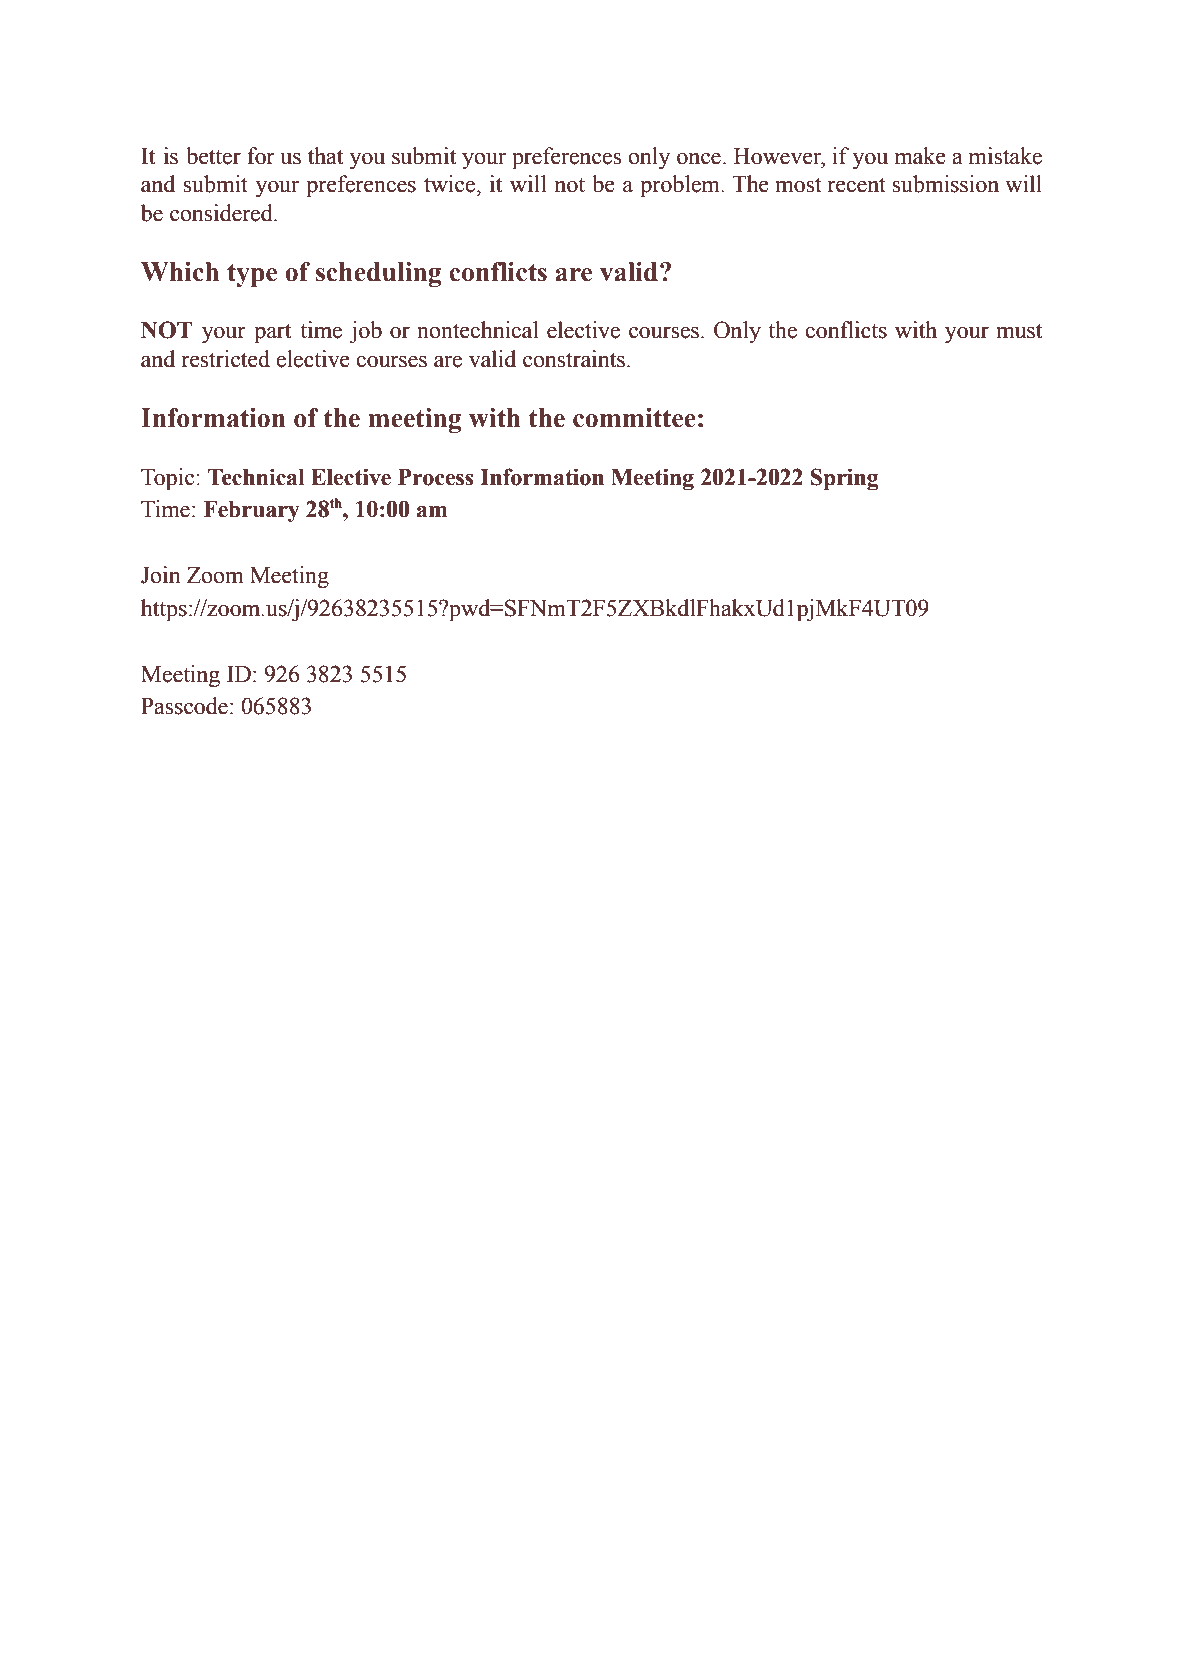 This screenshot has width=1186, height=1675. What do you see at coordinates (1019, 331) in the screenshot?
I see `must` at bounding box center [1019, 331].
